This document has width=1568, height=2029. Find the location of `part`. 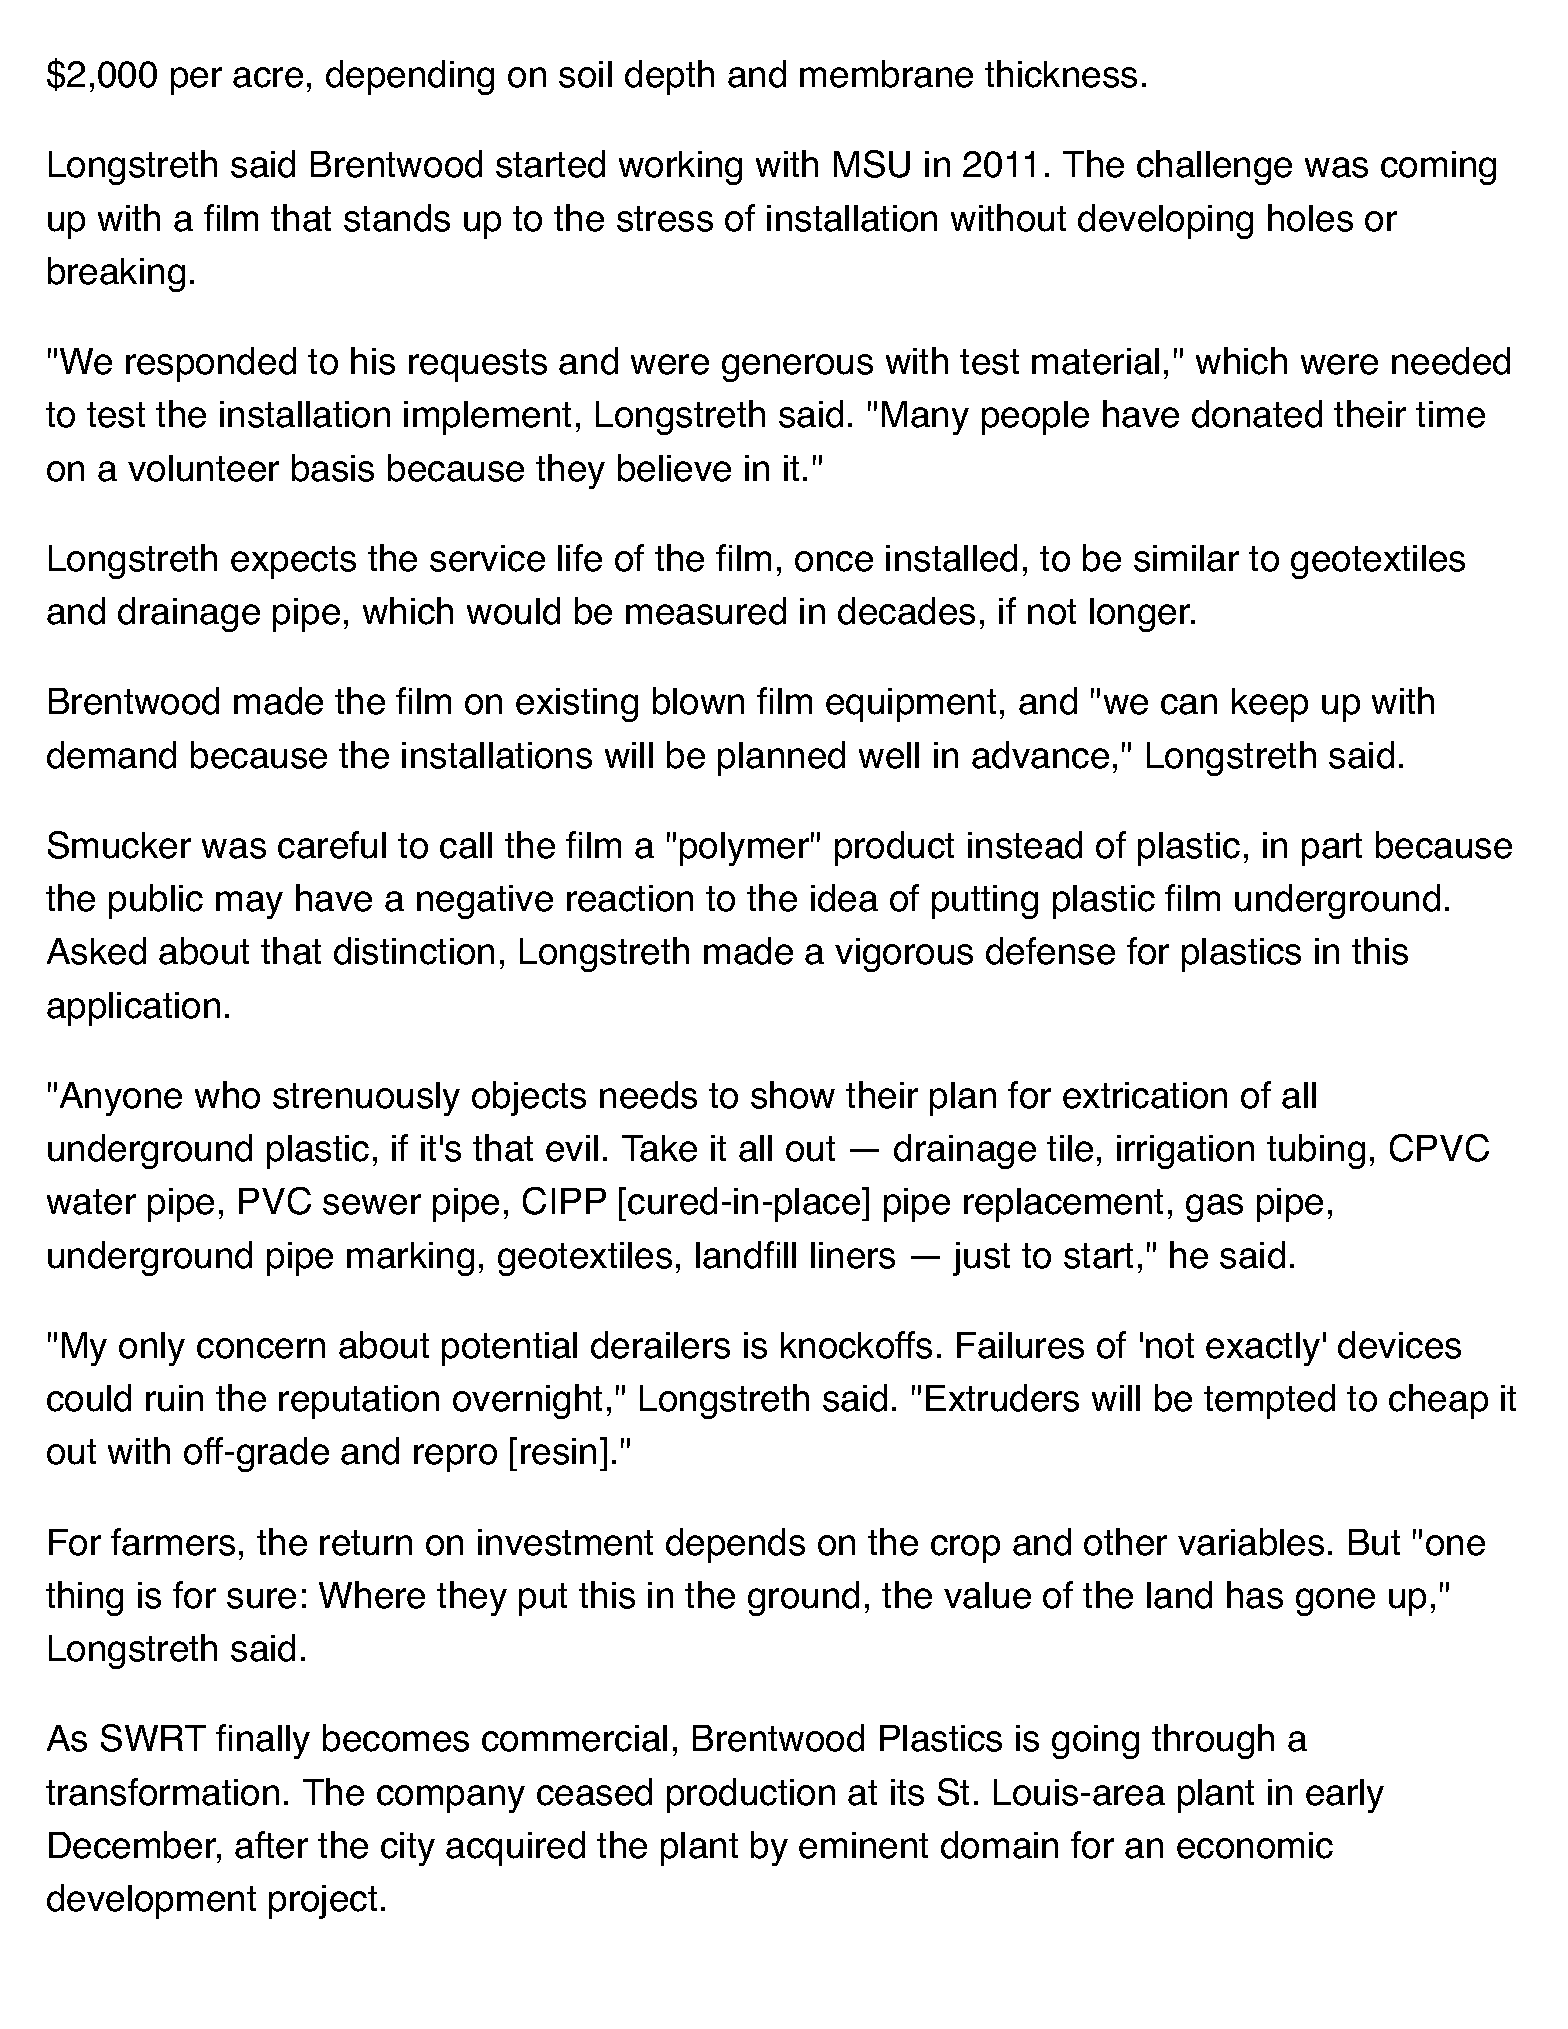

part is located at coordinates (1332, 849).
